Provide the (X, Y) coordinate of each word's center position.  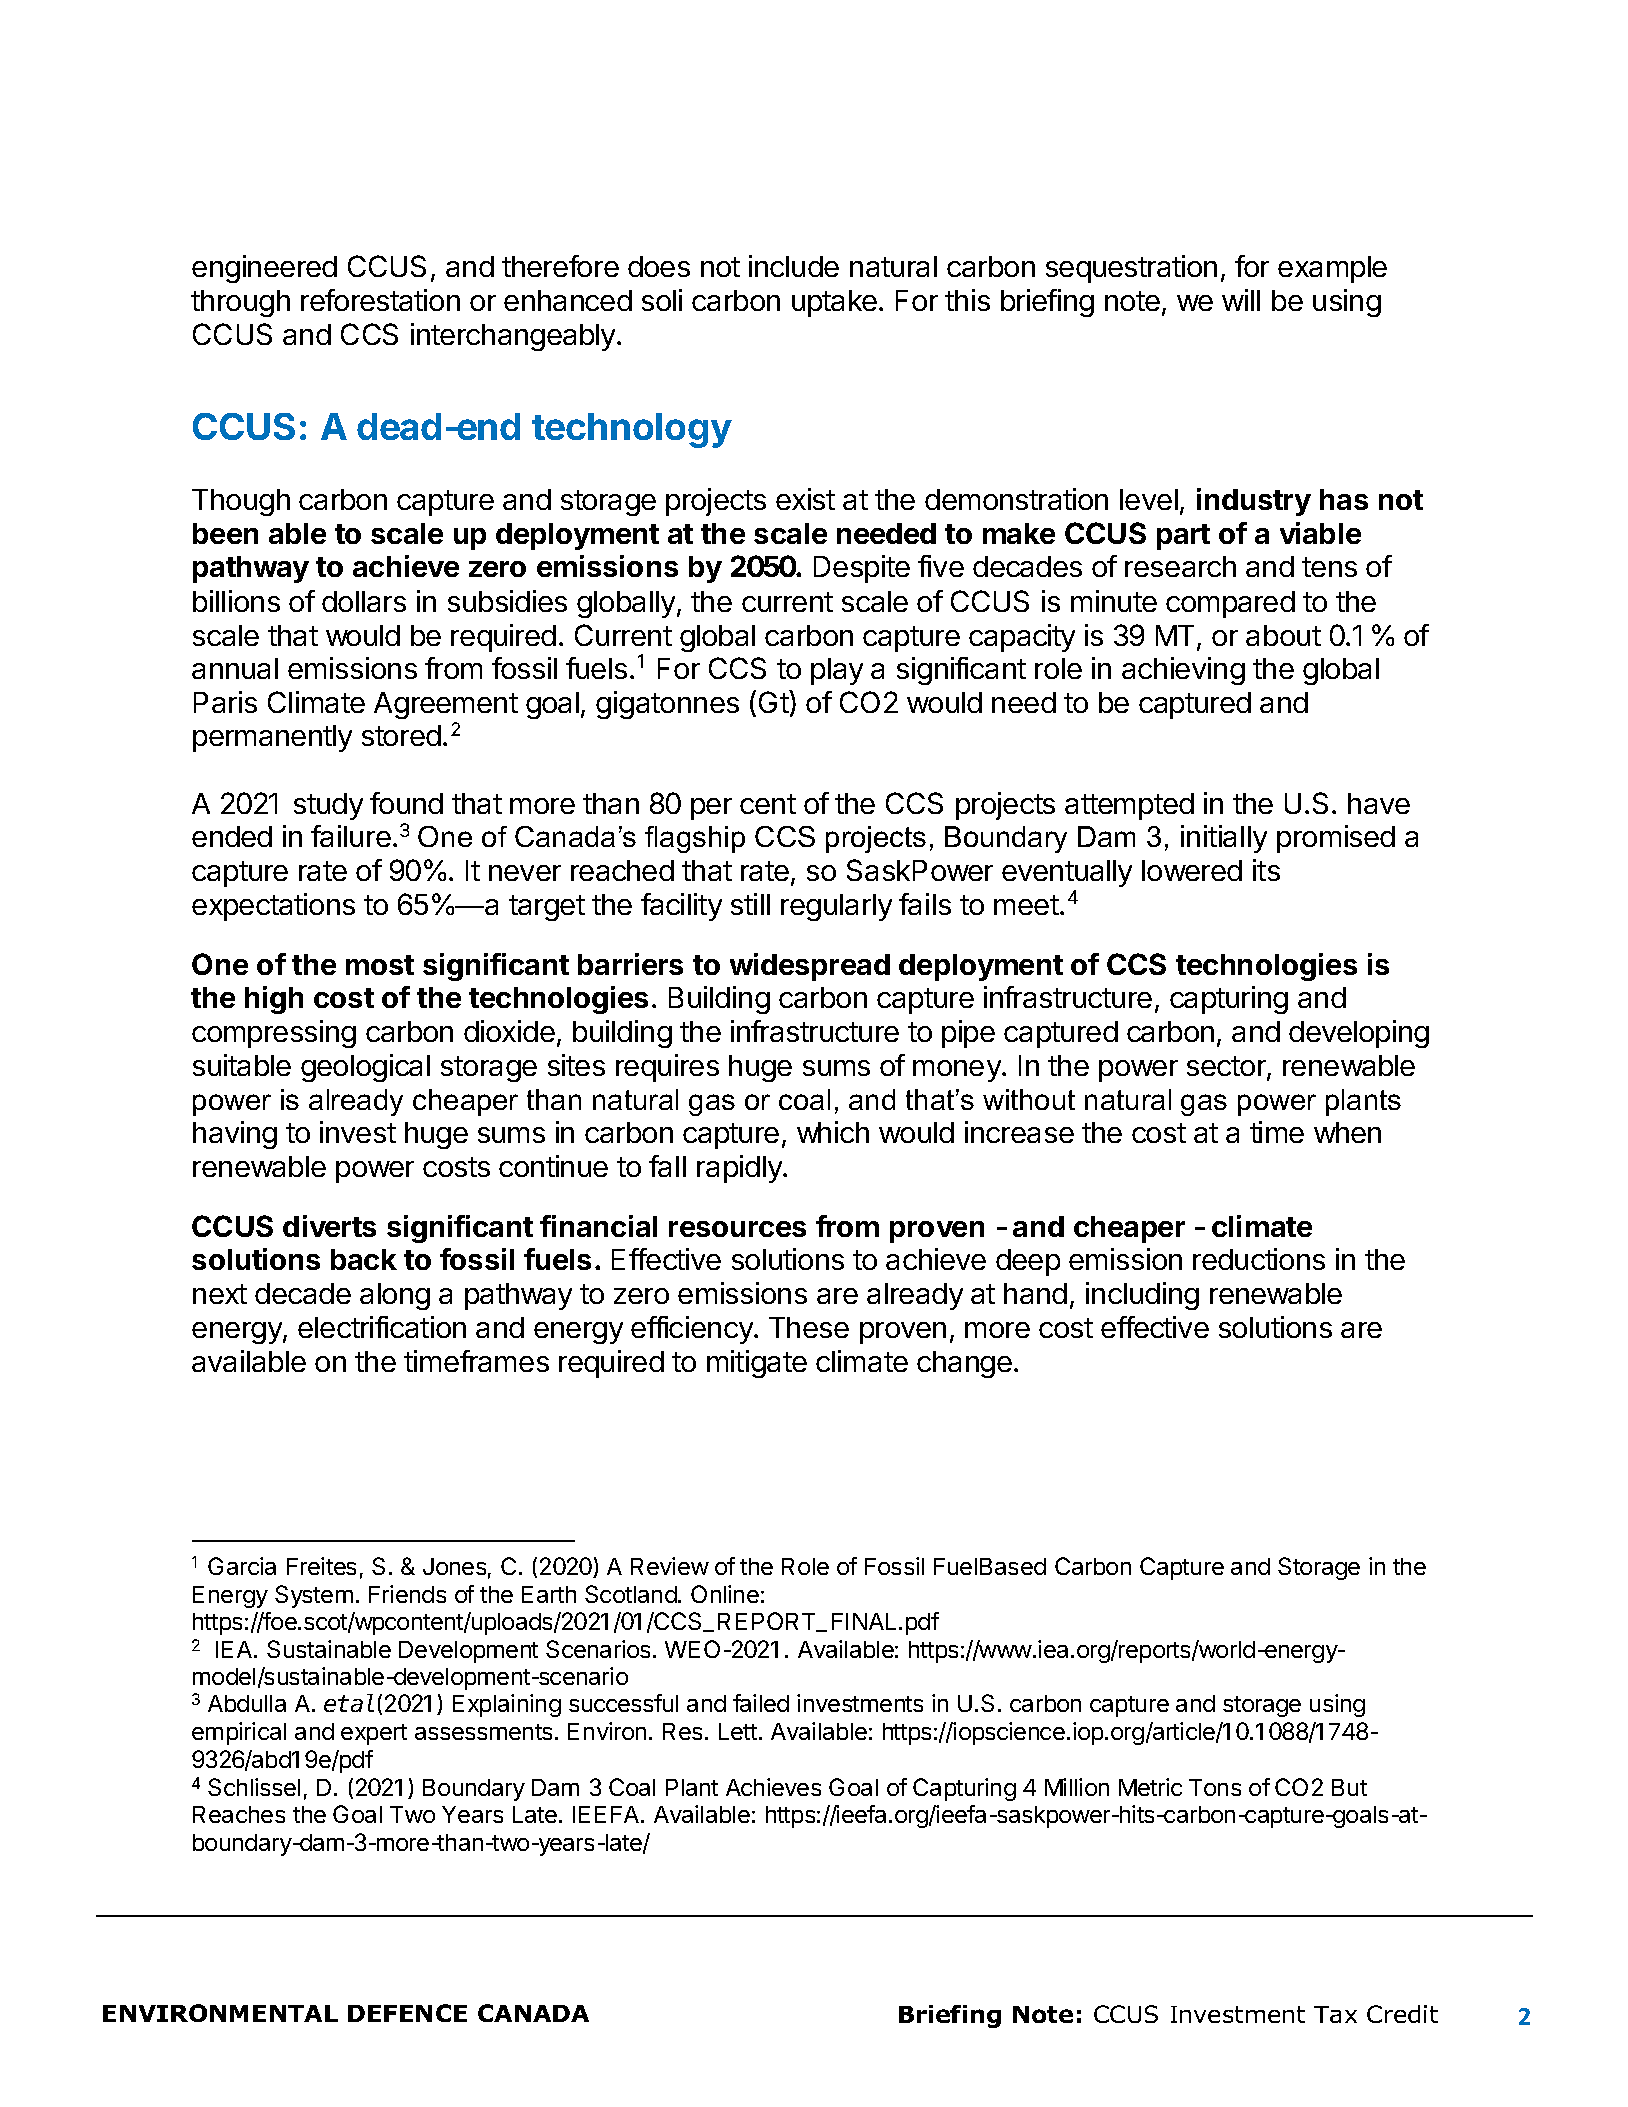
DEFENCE (407, 2013)
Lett (738, 1731)
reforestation (380, 300)
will (1241, 300)
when (1347, 1132)
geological (365, 1068)
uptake (834, 303)
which (833, 1132)
